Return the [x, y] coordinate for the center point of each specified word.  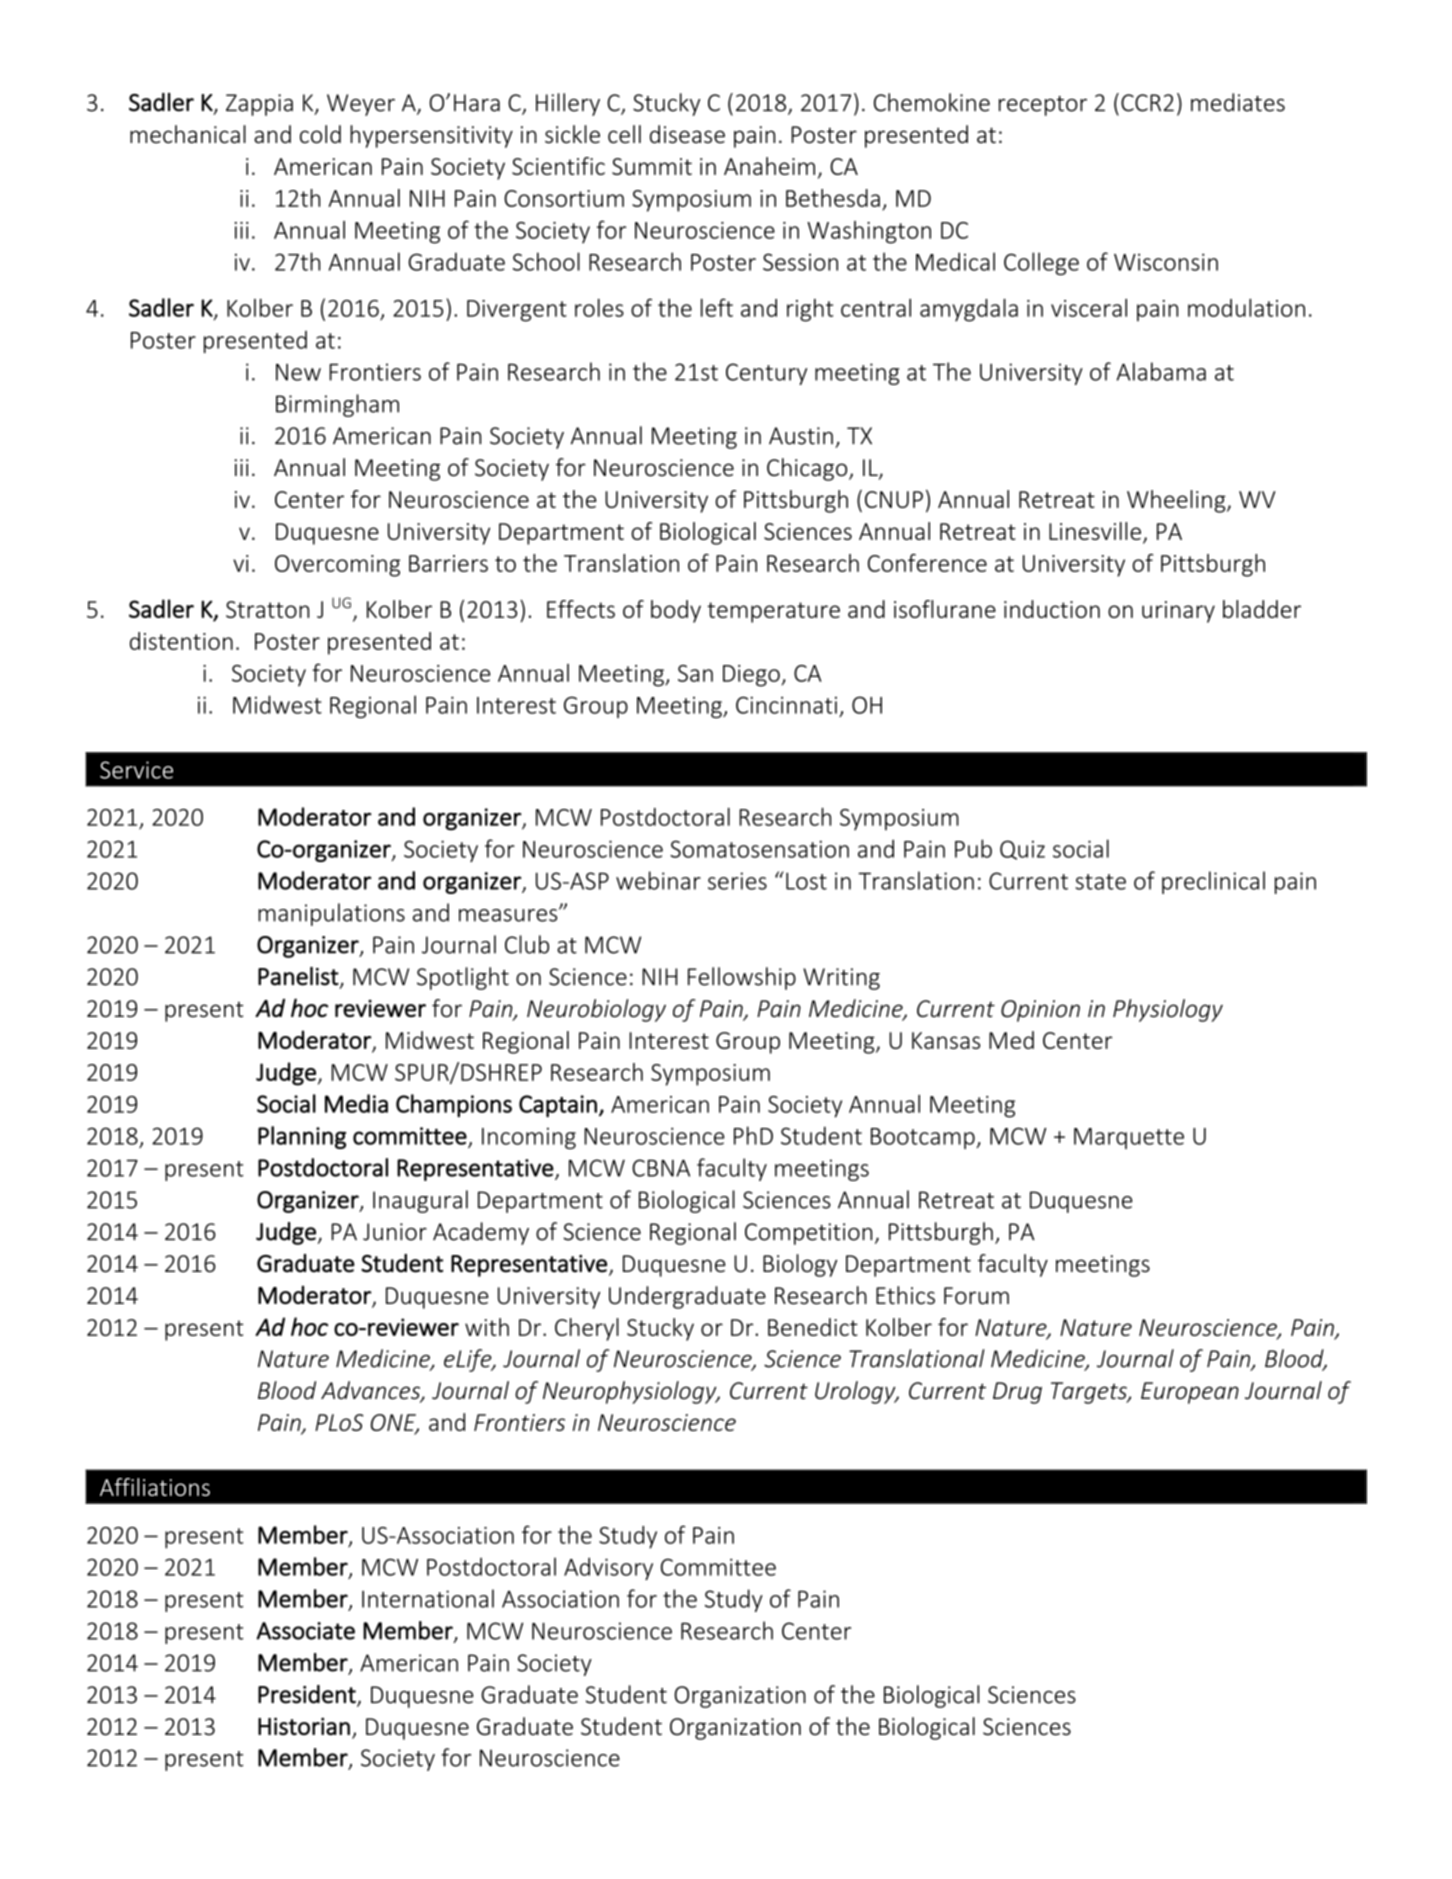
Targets [1090, 1393]
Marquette [1129, 1138]
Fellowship [742, 978]
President [307, 1694]
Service [136, 770]
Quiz [1022, 850]
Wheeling [1177, 501]
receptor [1043, 106]
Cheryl [587, 1329]
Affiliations [155, 1487]
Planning [302, 1137]
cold [320, 134]
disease [687, 134]
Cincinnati [786, 705]
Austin [801, 436]
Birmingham [337, 405]
